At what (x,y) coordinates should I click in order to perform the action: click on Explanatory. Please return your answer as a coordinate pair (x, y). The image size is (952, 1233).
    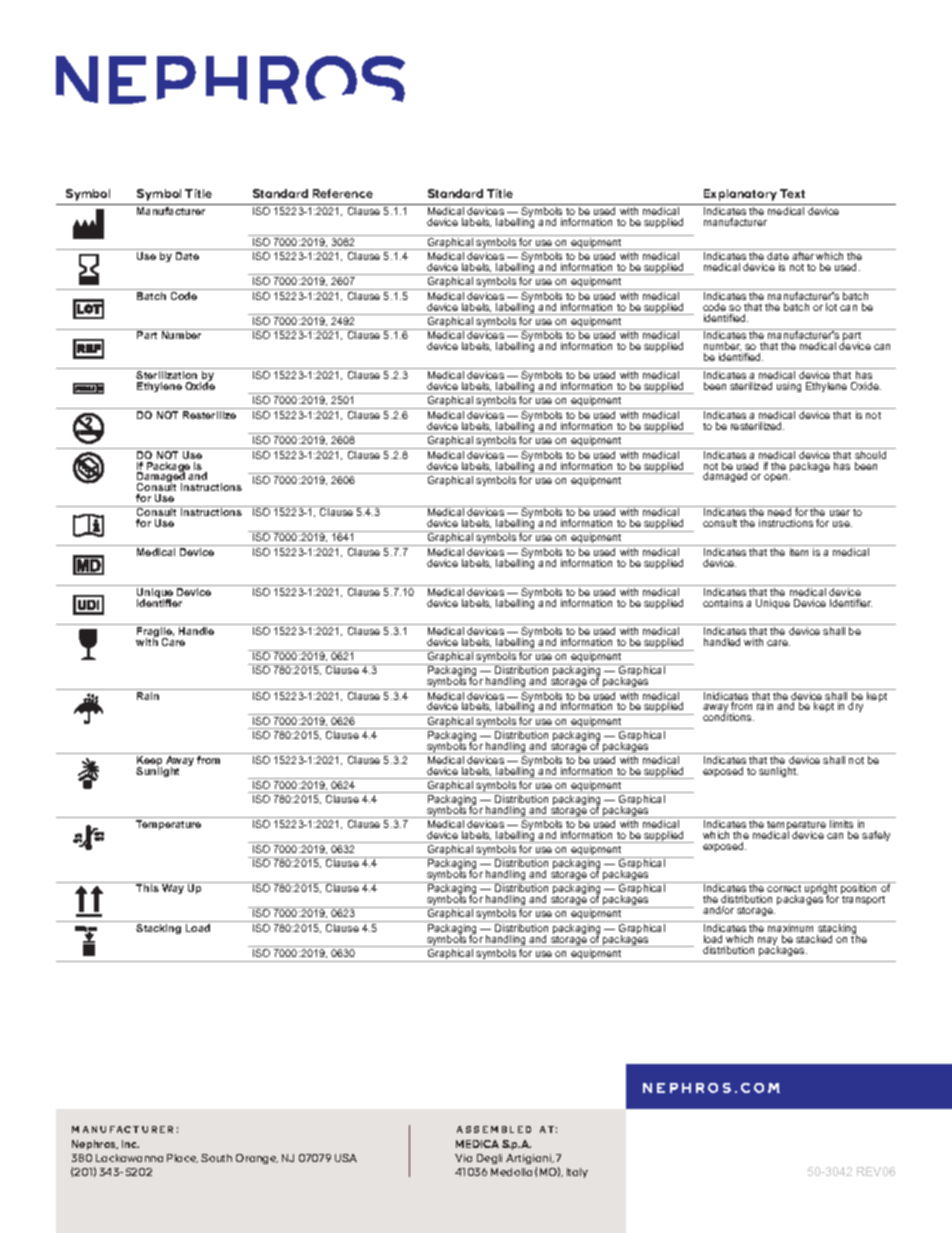
    Looking at the image, I should click on (740, 195).
